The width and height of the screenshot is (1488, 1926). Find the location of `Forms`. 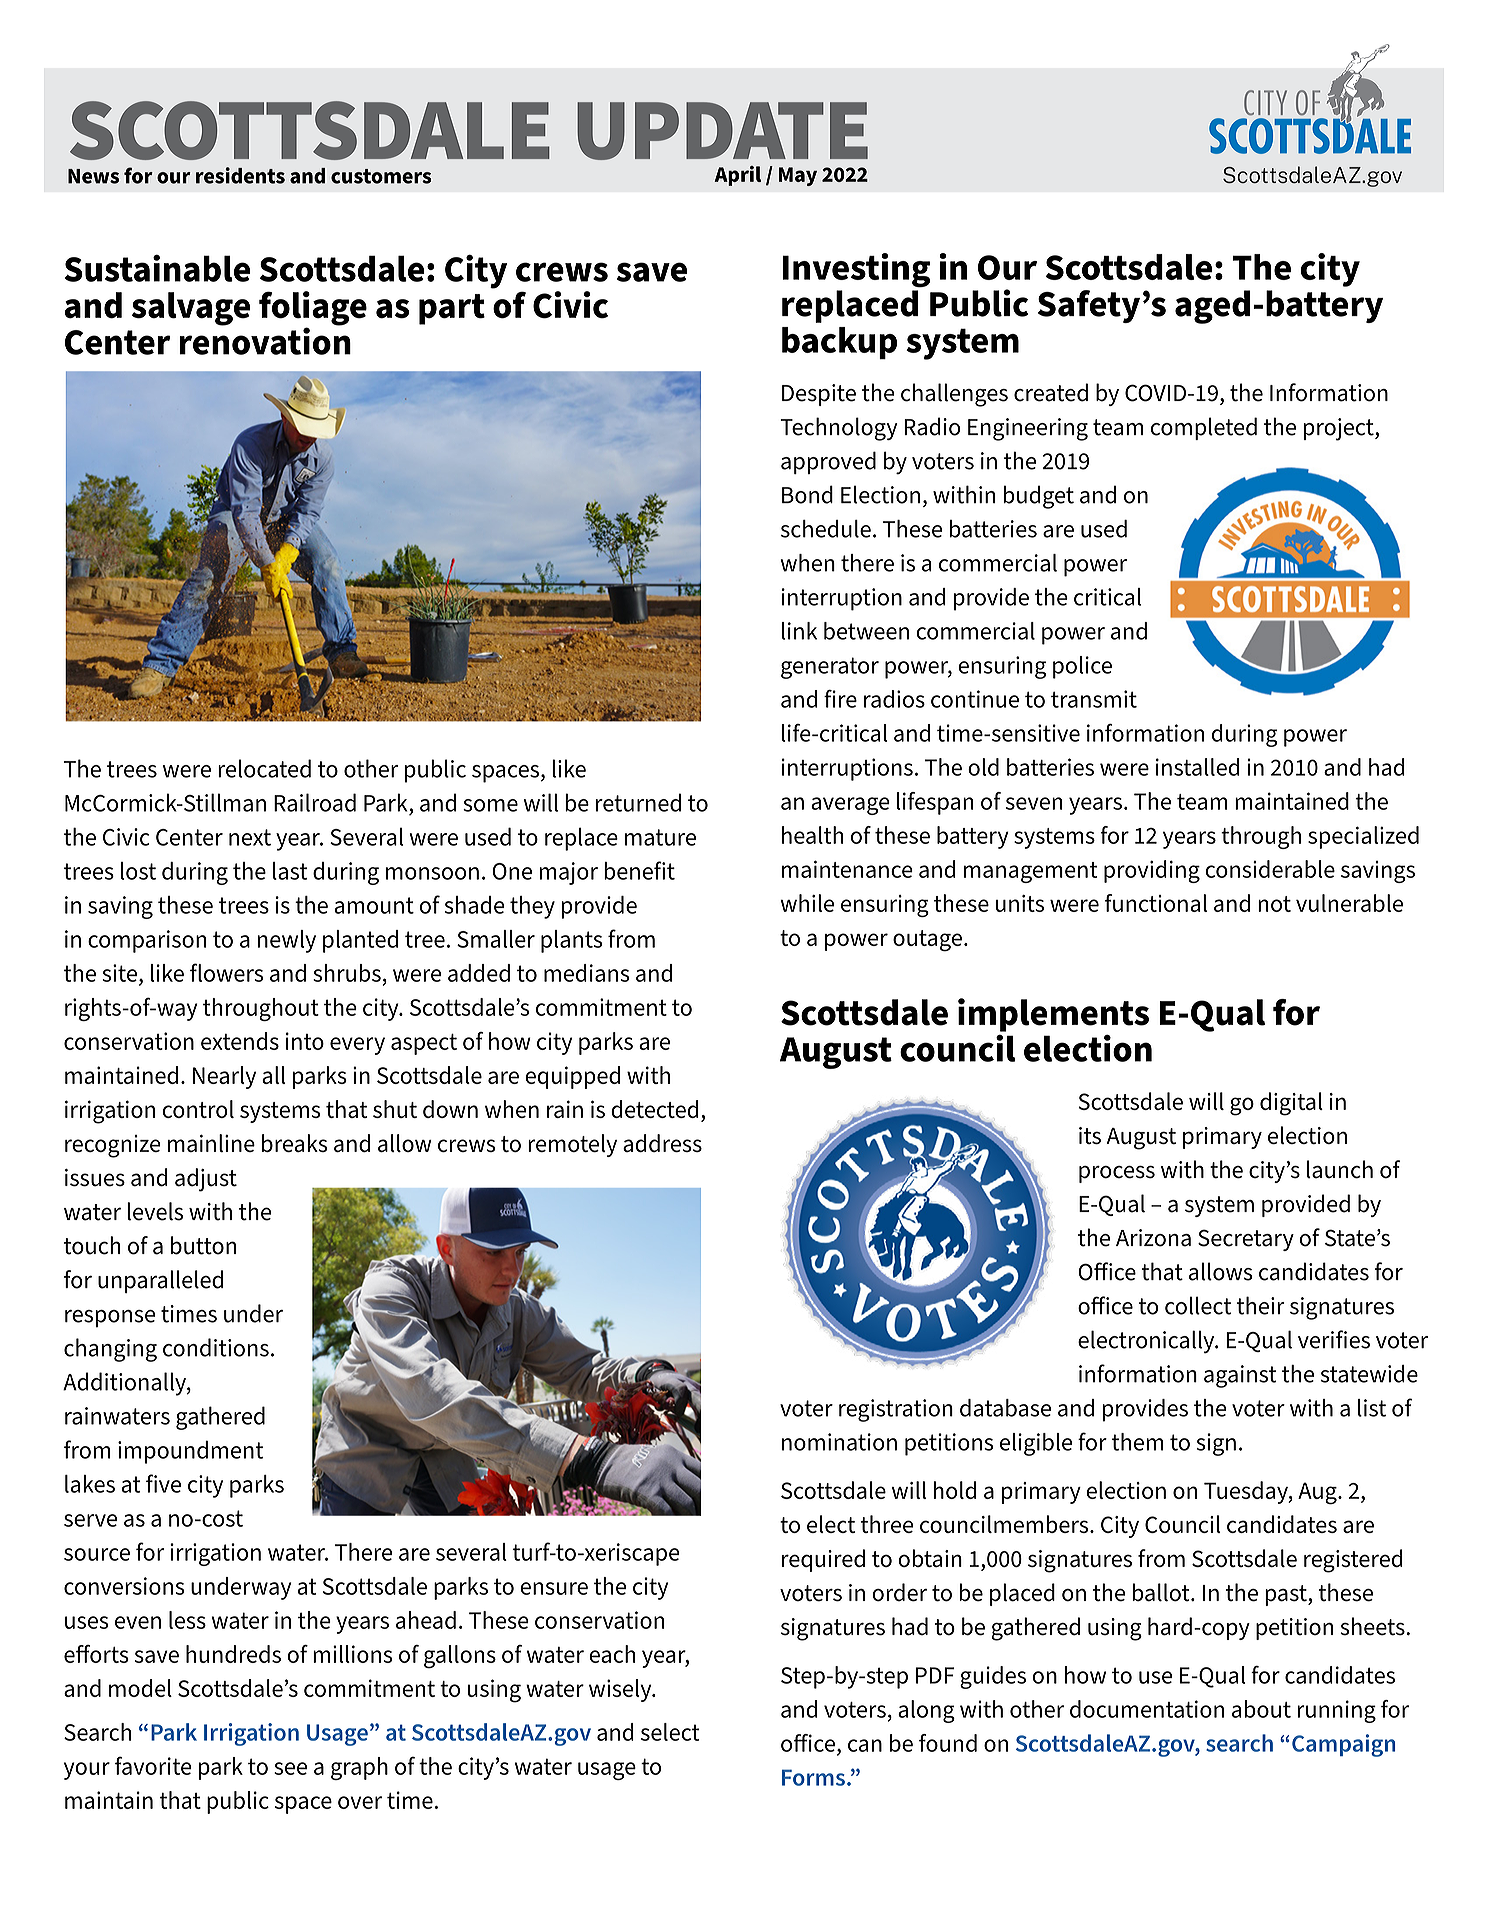

Forms is located at coordinates (813, 1777).
